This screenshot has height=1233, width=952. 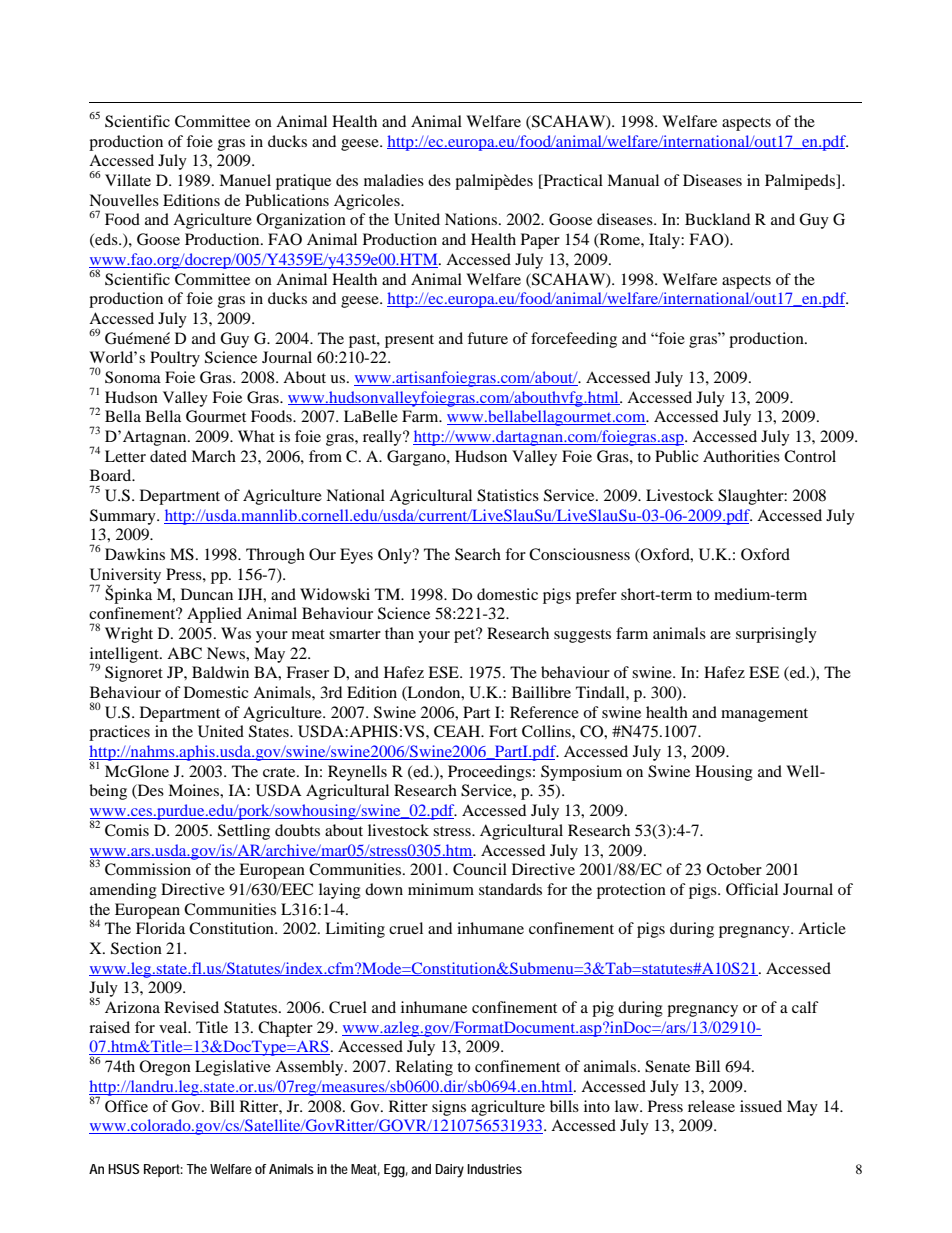 What do you see at coordinates (472, 219) in the screenshot?
I see `Nations` at bounding box center [472, 219].
